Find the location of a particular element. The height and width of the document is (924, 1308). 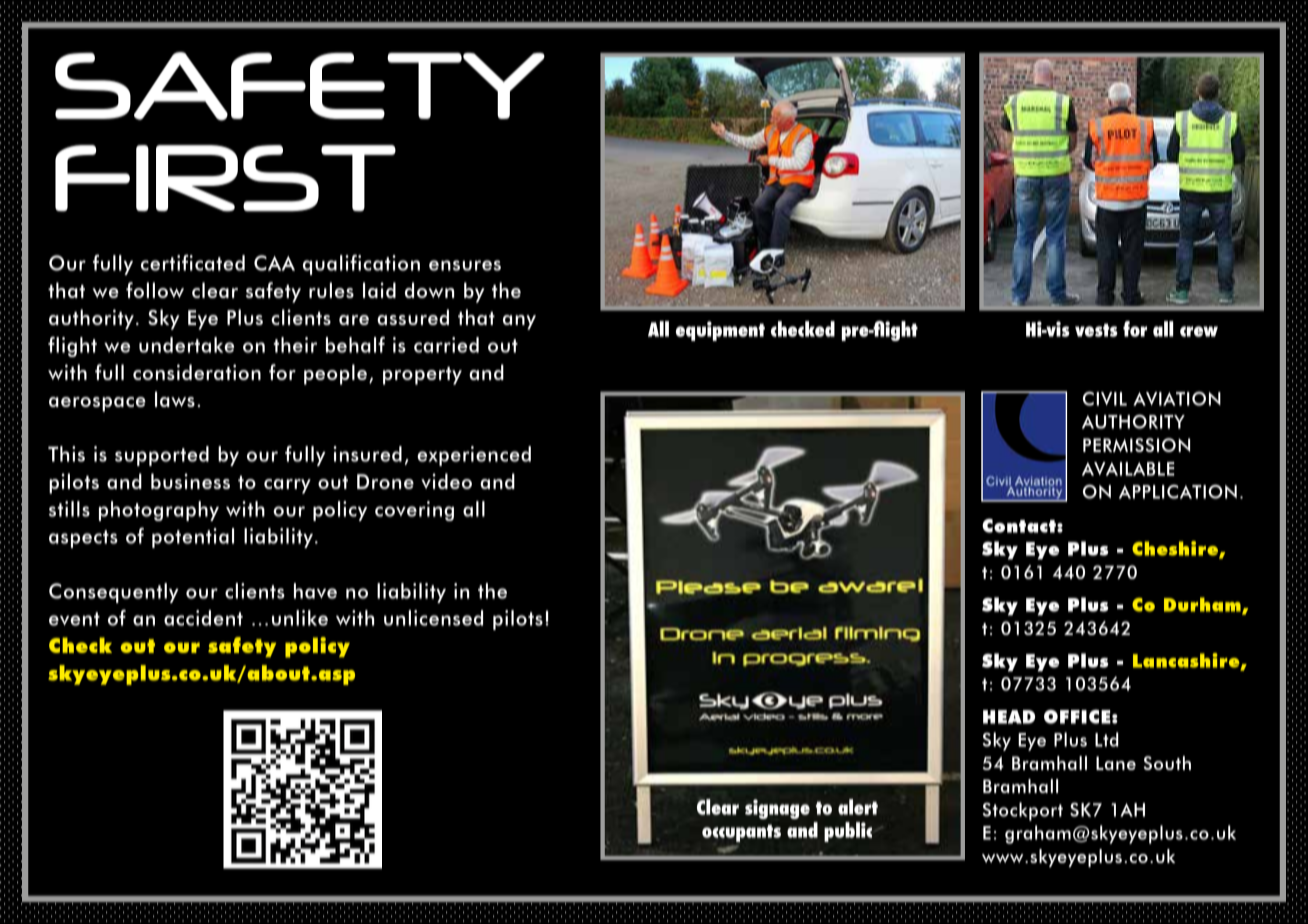

FIRST is located at coordinates (225, 178).
